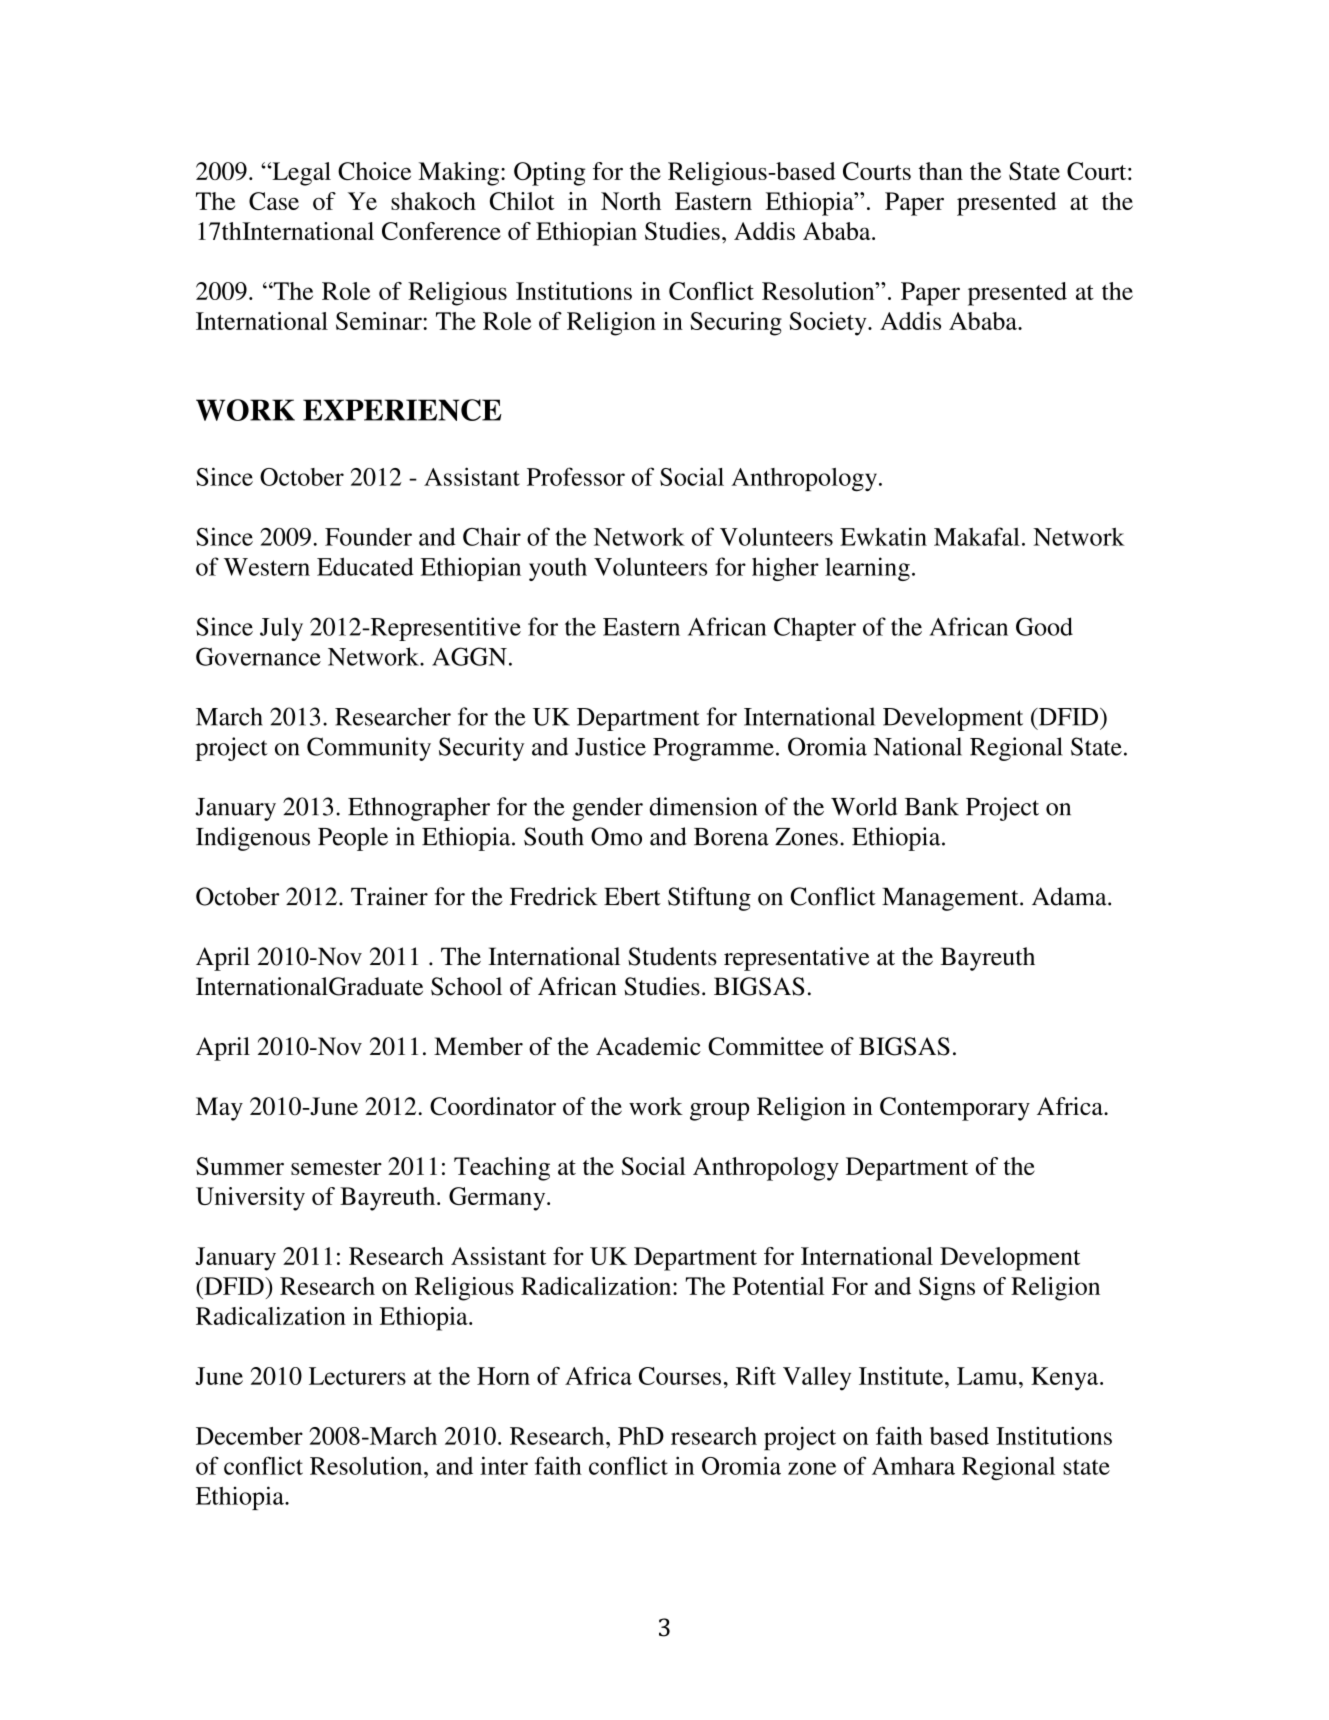 The image size is (1329, 1720). What do you see at coordinates (281, 629) in the screenshot?
I see `July` at bounding box center [281, 629].
